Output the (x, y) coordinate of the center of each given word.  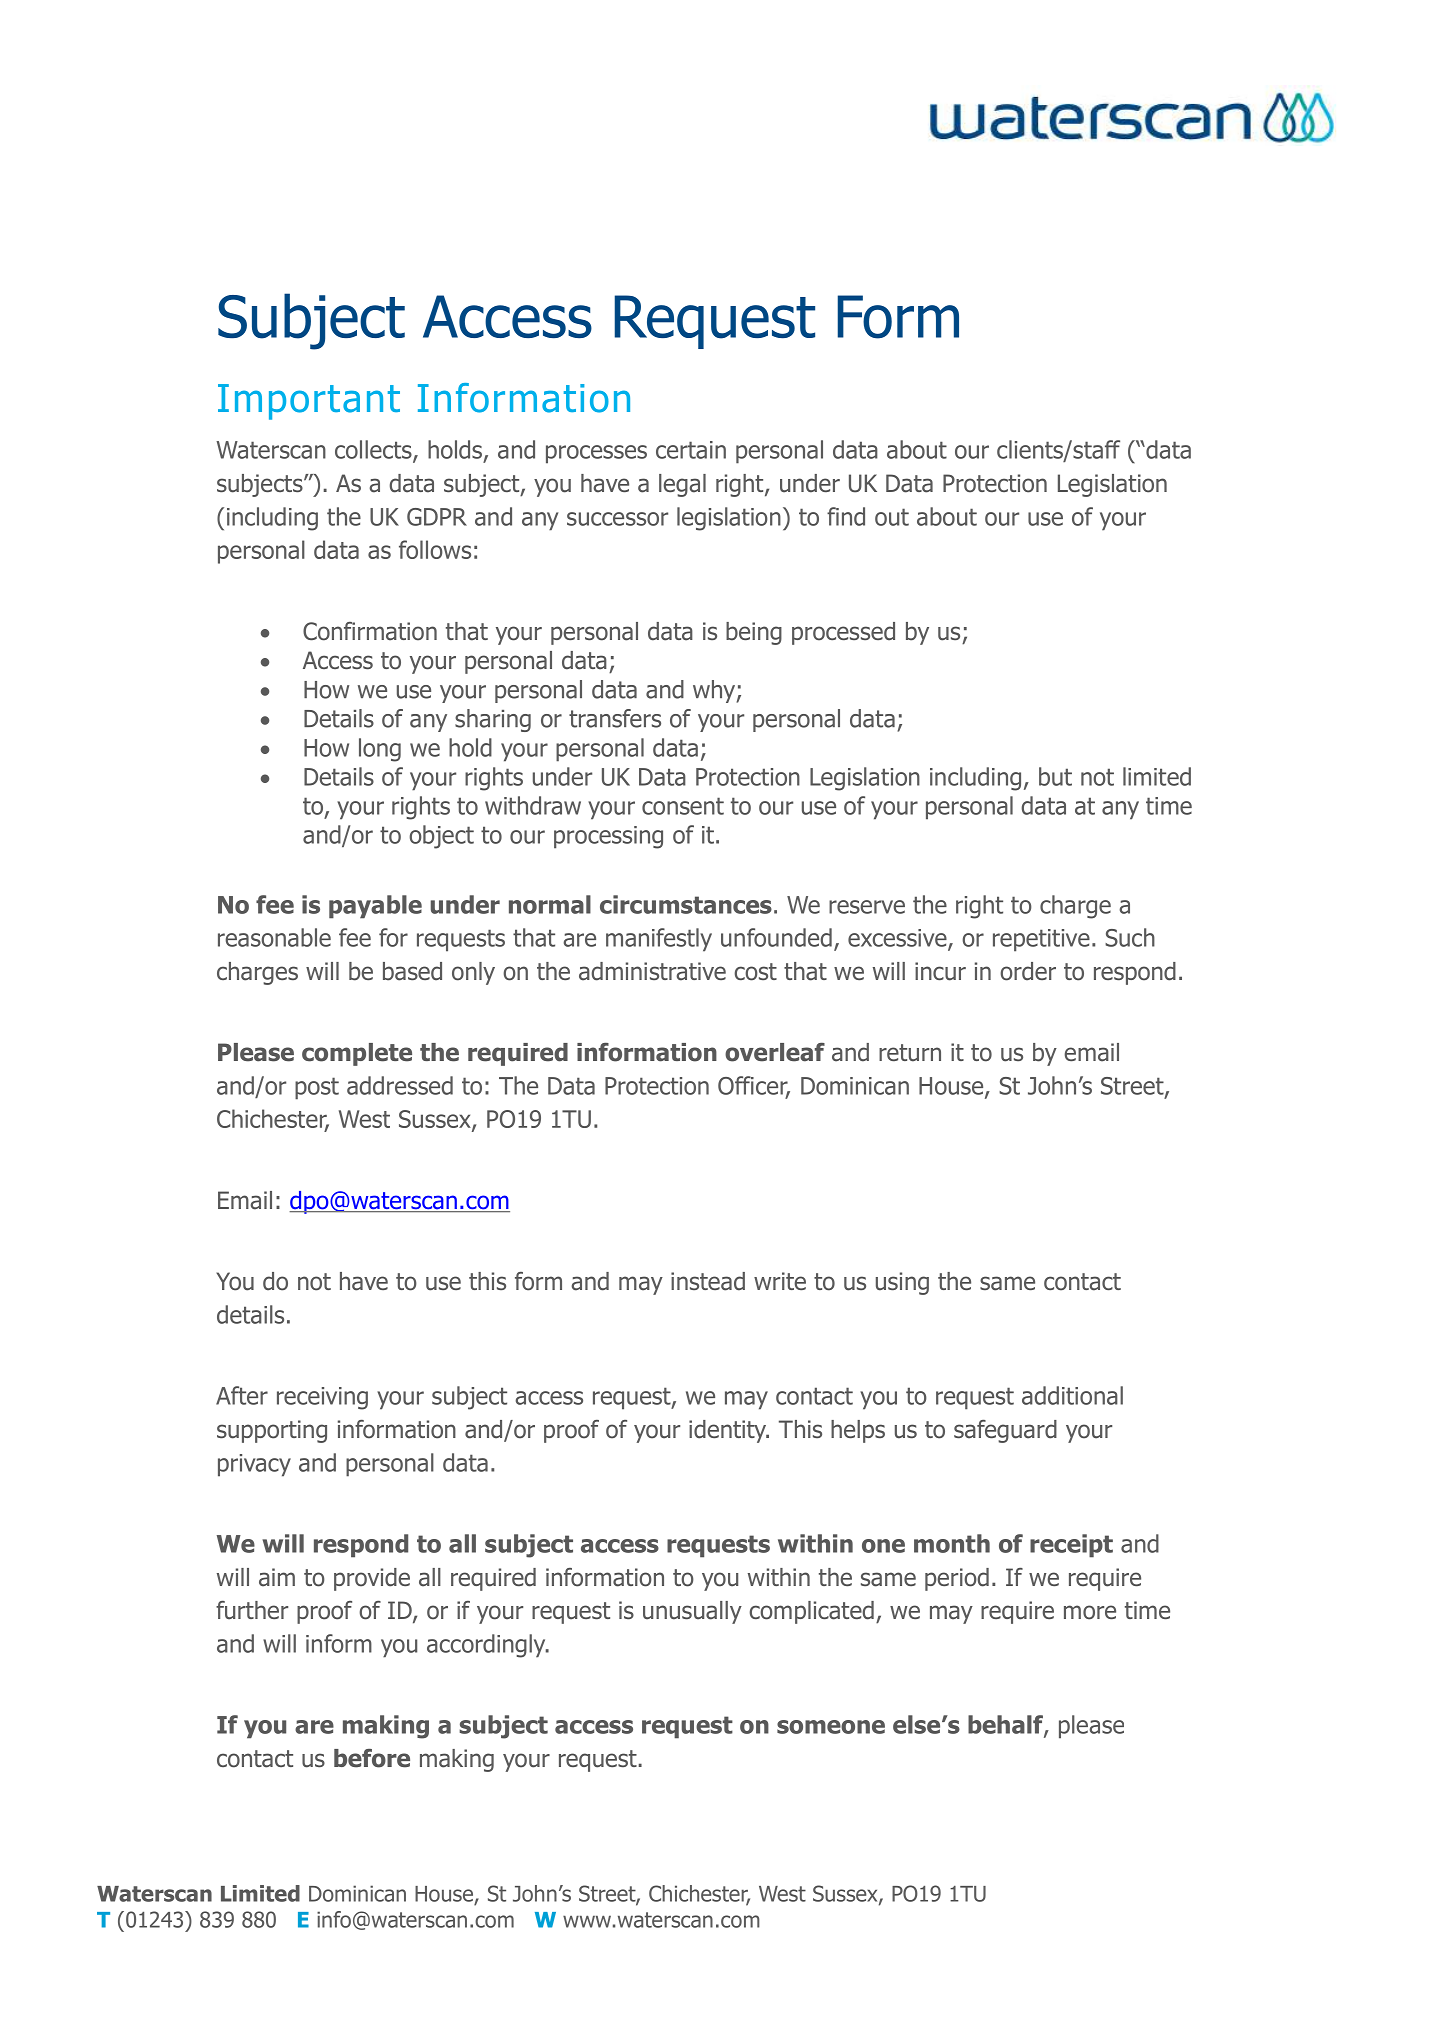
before (372, 1758)
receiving (322, 1398)
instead (708, 1281)
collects (374, 450)
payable (375, 907)
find (846, 516)
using (902, 1283)
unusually (692, 1612)
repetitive (1041, 940)
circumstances (686, 904)
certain (691, 450)
